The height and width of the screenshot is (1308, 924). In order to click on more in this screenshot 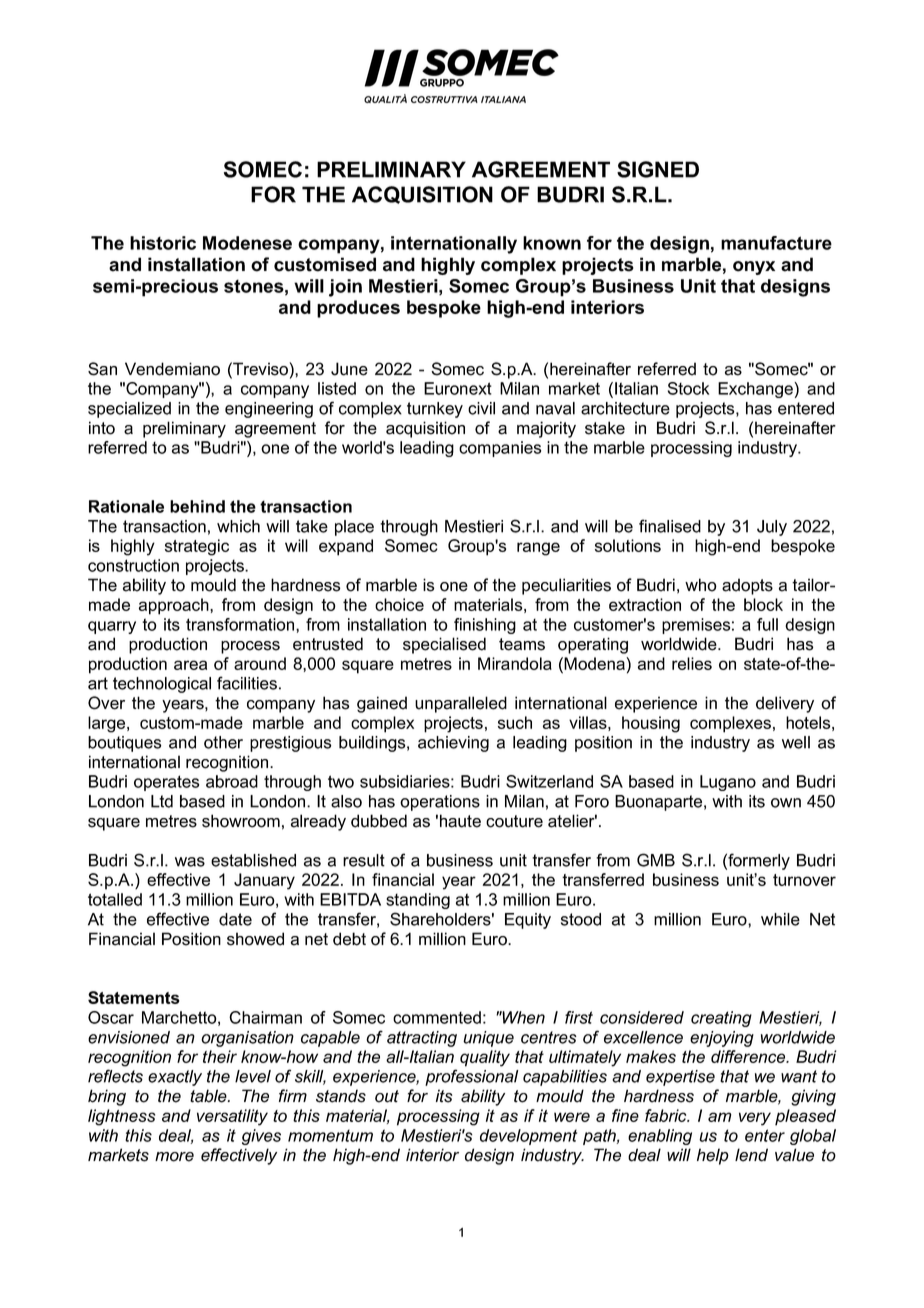, I will do `click(174, 1157)`.
